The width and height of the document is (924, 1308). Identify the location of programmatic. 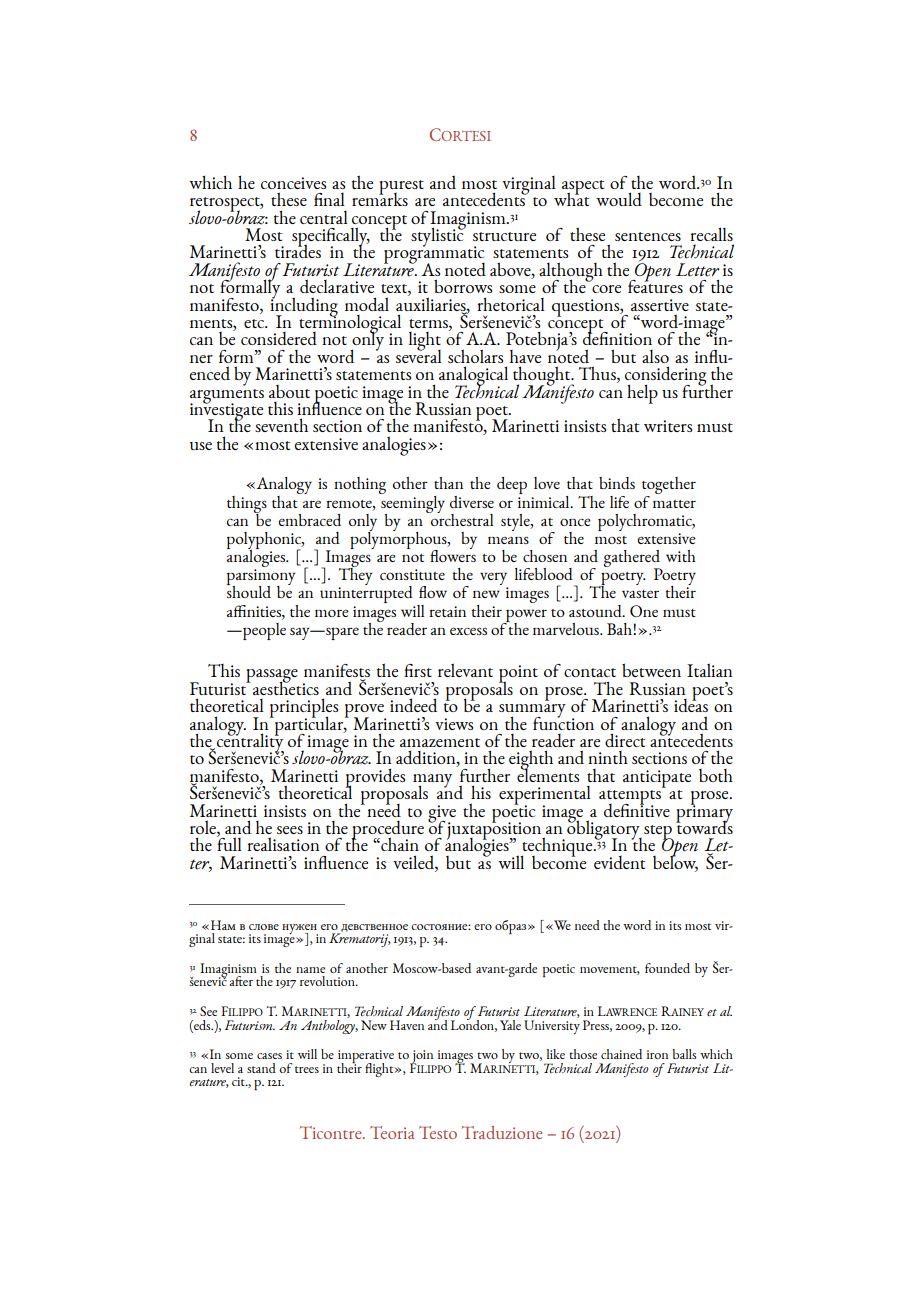
(434, 255).
